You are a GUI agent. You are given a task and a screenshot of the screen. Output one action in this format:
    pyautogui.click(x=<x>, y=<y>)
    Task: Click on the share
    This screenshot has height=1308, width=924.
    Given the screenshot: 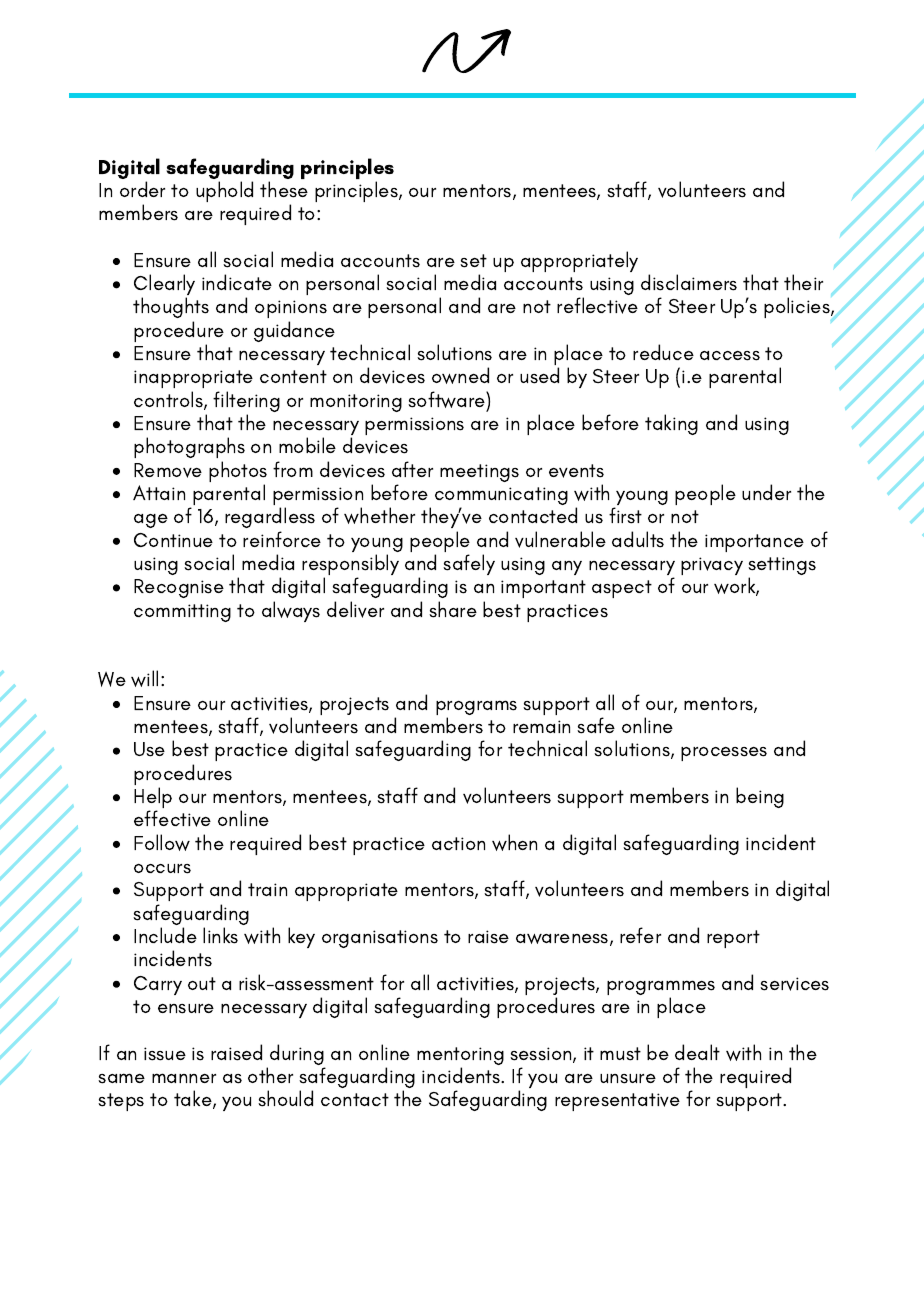 What is the action you would take?
    pyautogui.click(x=453, y=609)
